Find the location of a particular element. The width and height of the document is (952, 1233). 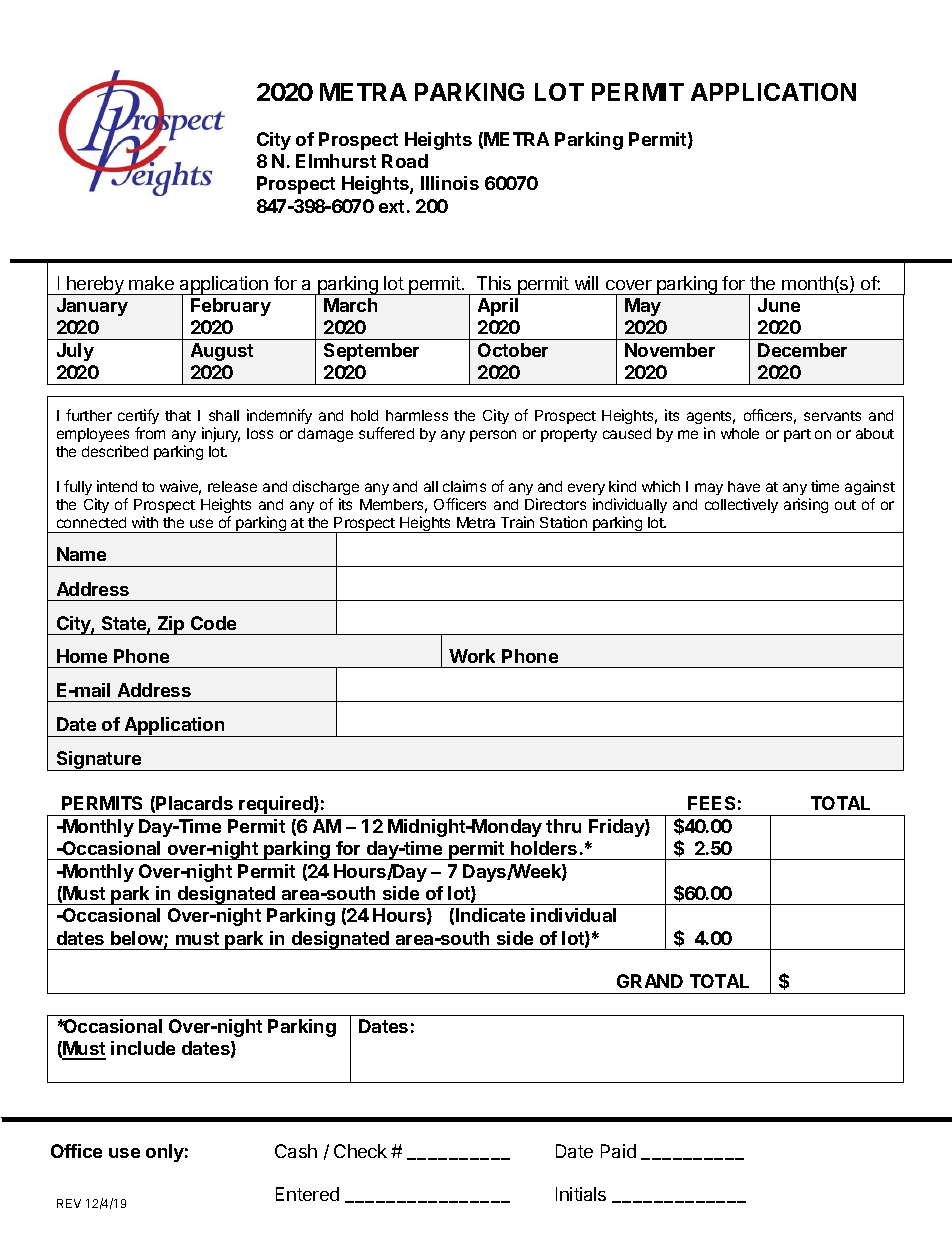

part is located at coordinates (797, 435).
